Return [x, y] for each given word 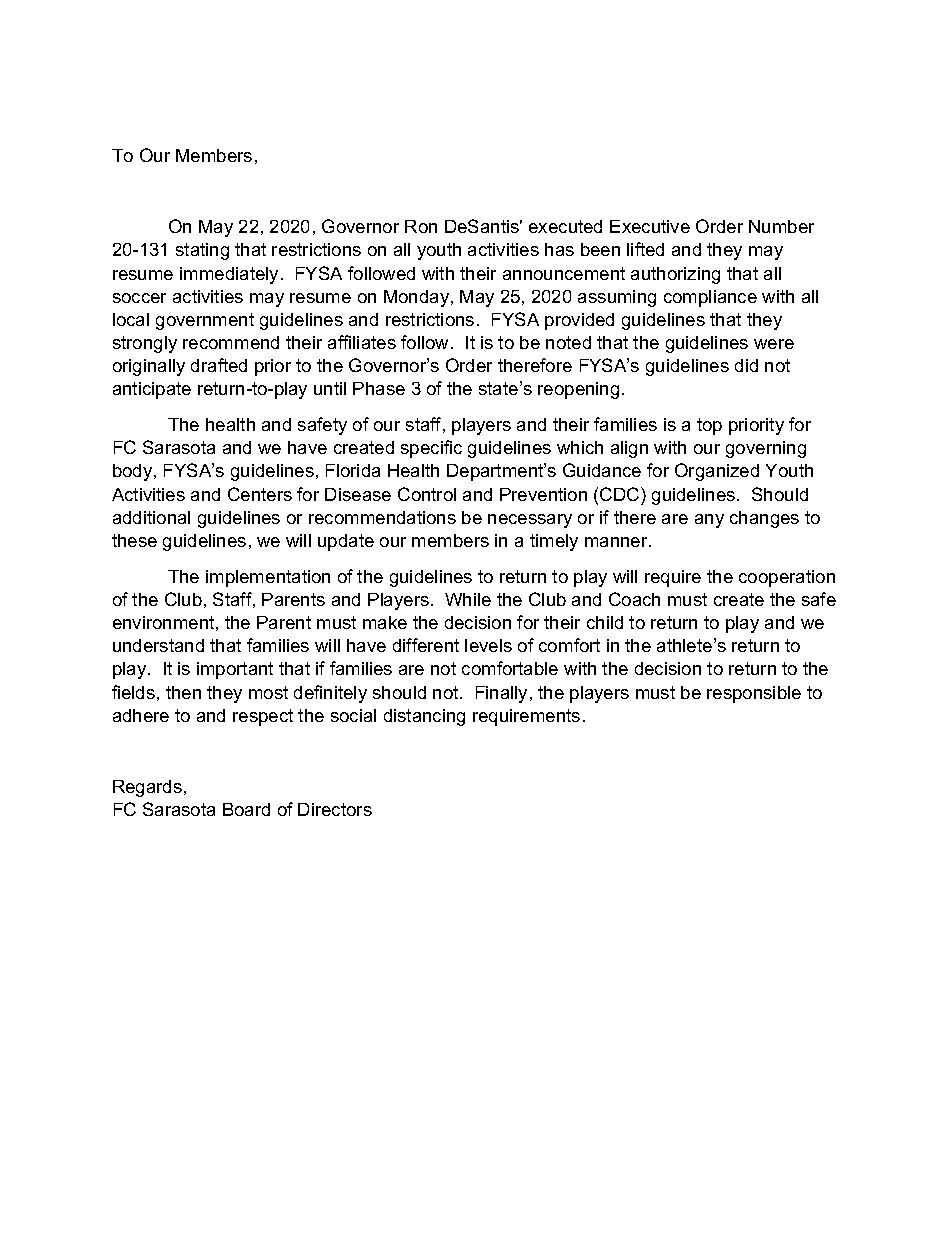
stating [202, 251]
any [709, 521]
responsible [754, 694]
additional [151, 517]
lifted [645, 249]
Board [246, 809]
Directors [335, 809]
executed [565, 226]
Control [427, 494]
